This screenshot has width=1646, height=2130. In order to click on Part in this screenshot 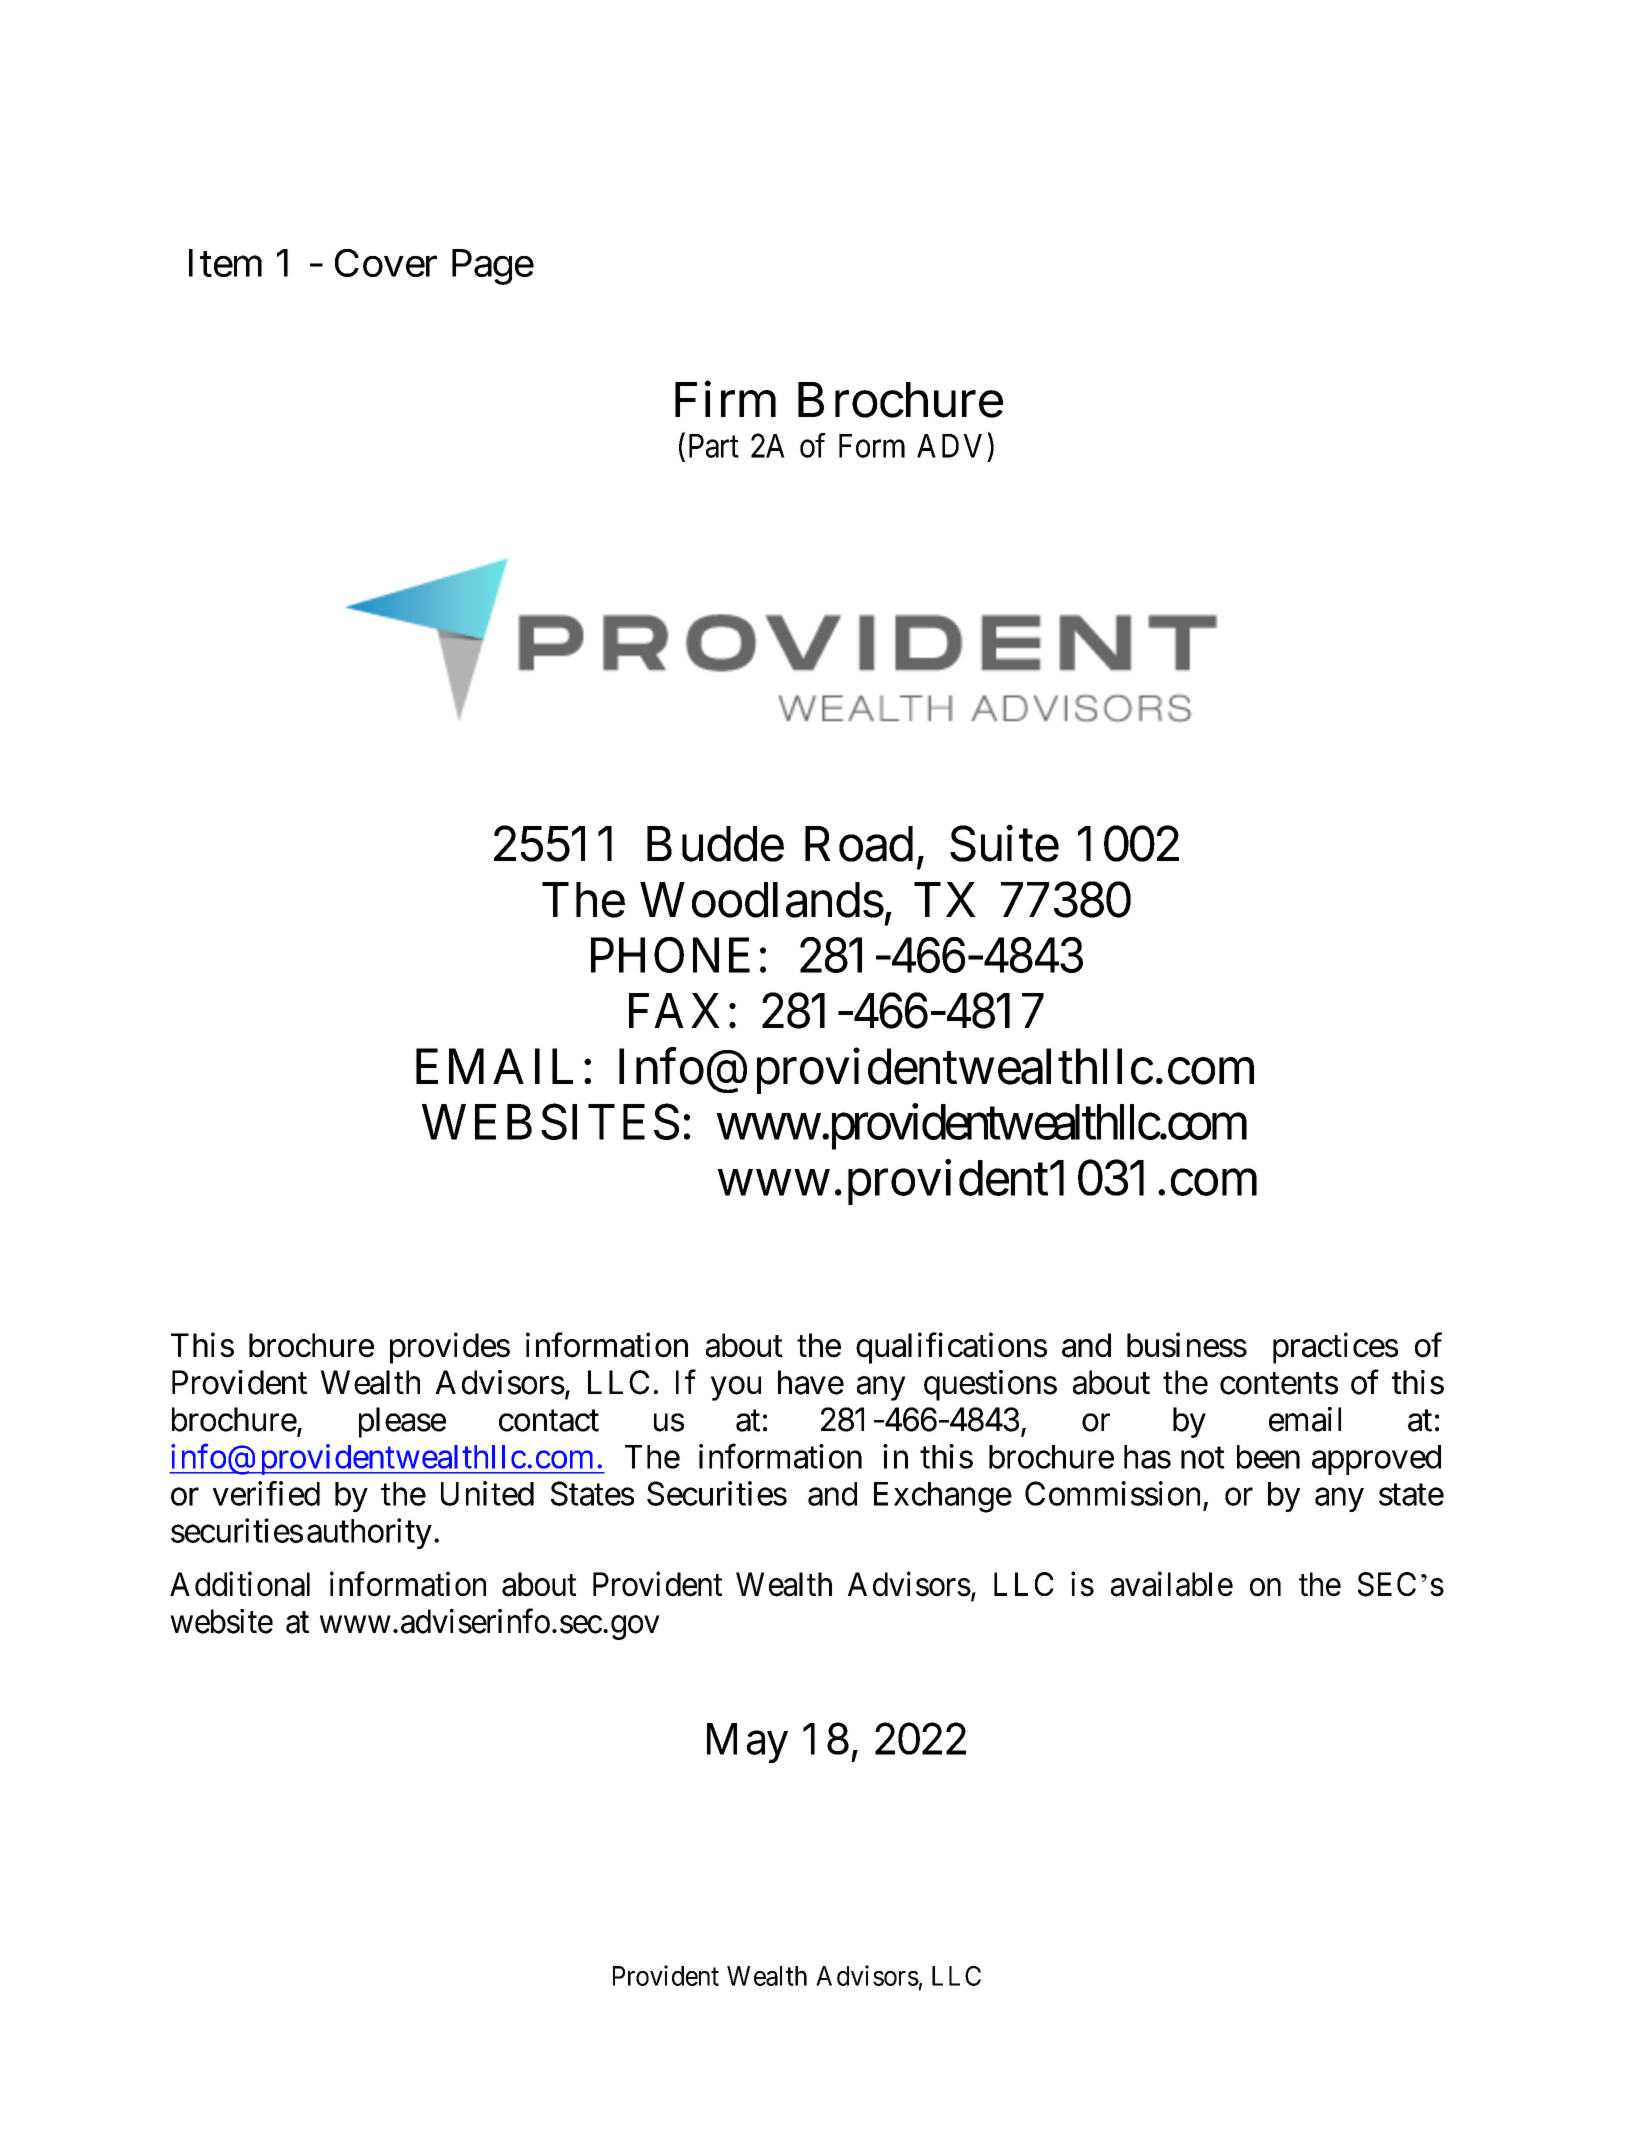, I will do `click(714, 446)`.
